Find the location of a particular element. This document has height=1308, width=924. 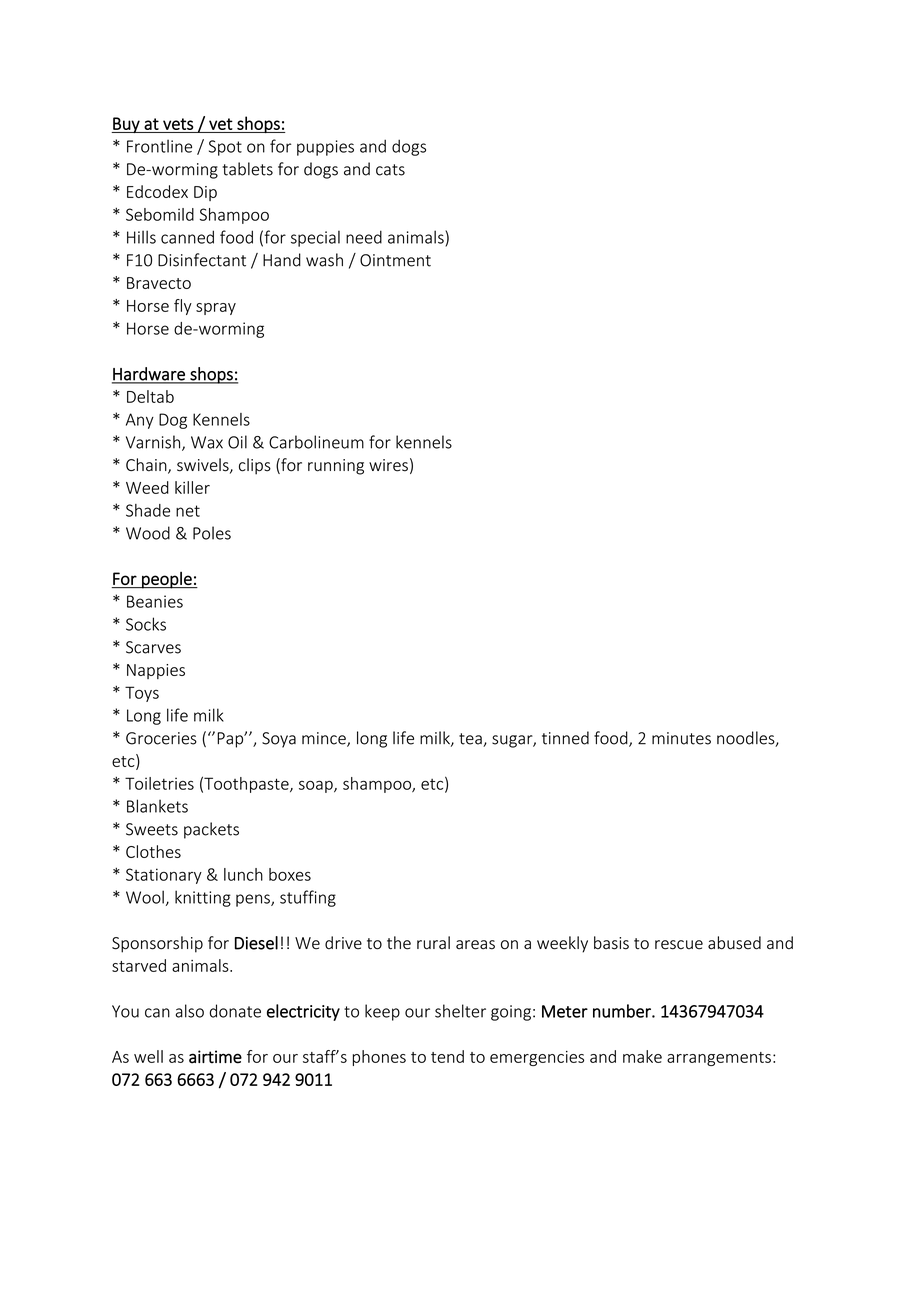

Wax is located at coordinates (207, 442).
